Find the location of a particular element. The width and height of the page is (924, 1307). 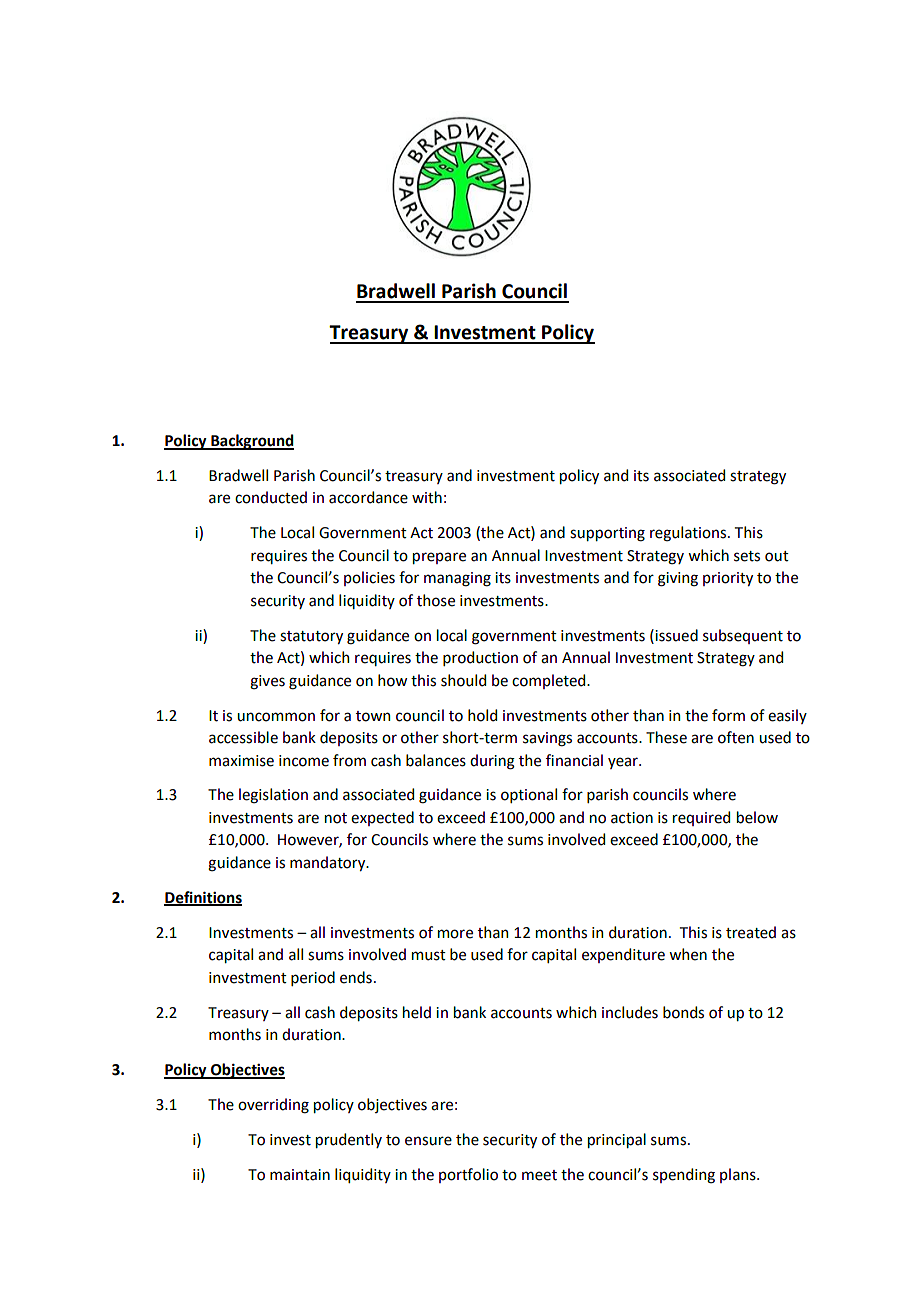

Background is located at coordinates (251, 442).
